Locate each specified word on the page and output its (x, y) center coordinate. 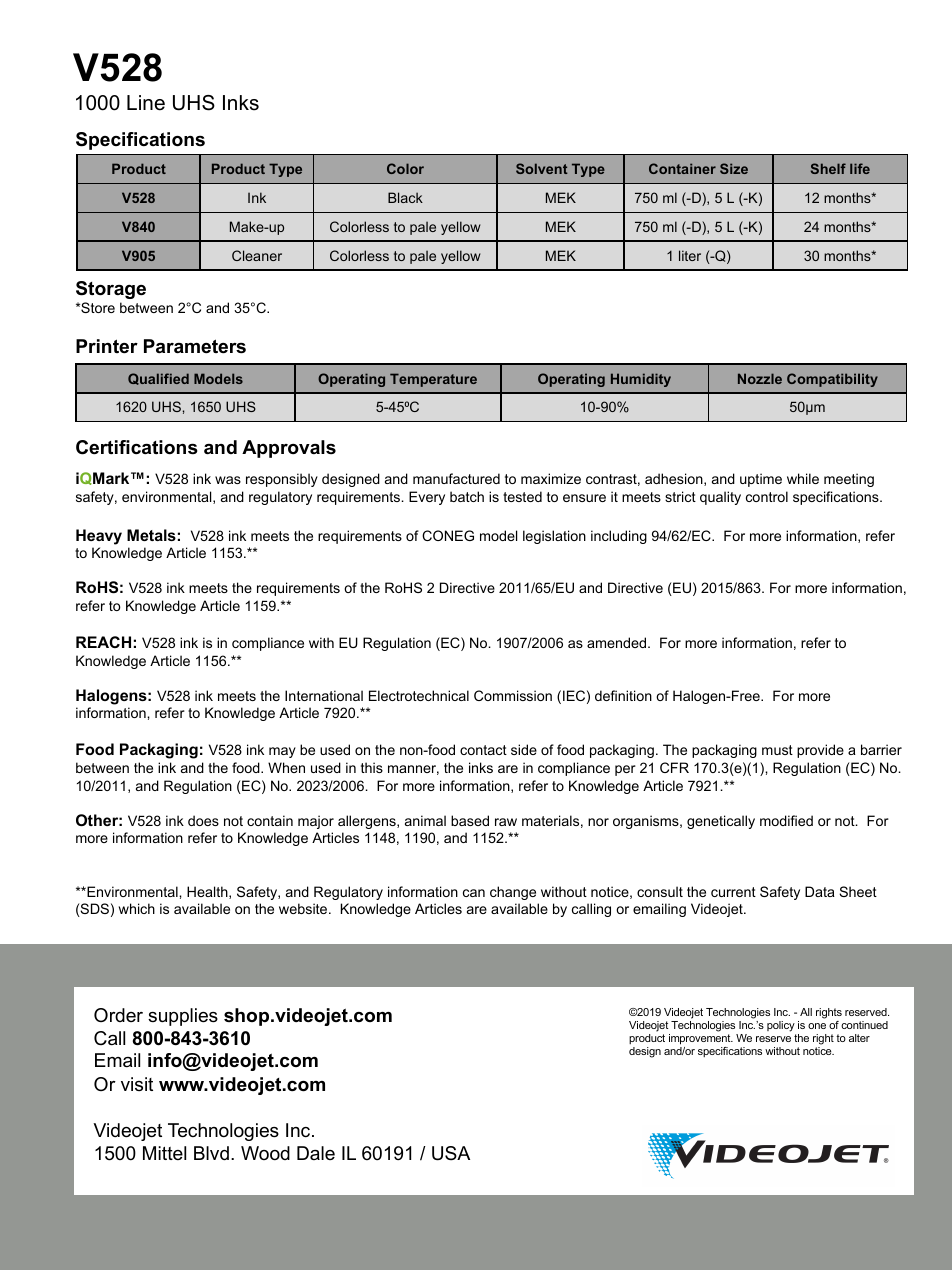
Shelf (828, 168)
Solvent (542, 168)
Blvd (211, 1153)
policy (781, 1026)
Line (146, 103)
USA (451, 1153)
